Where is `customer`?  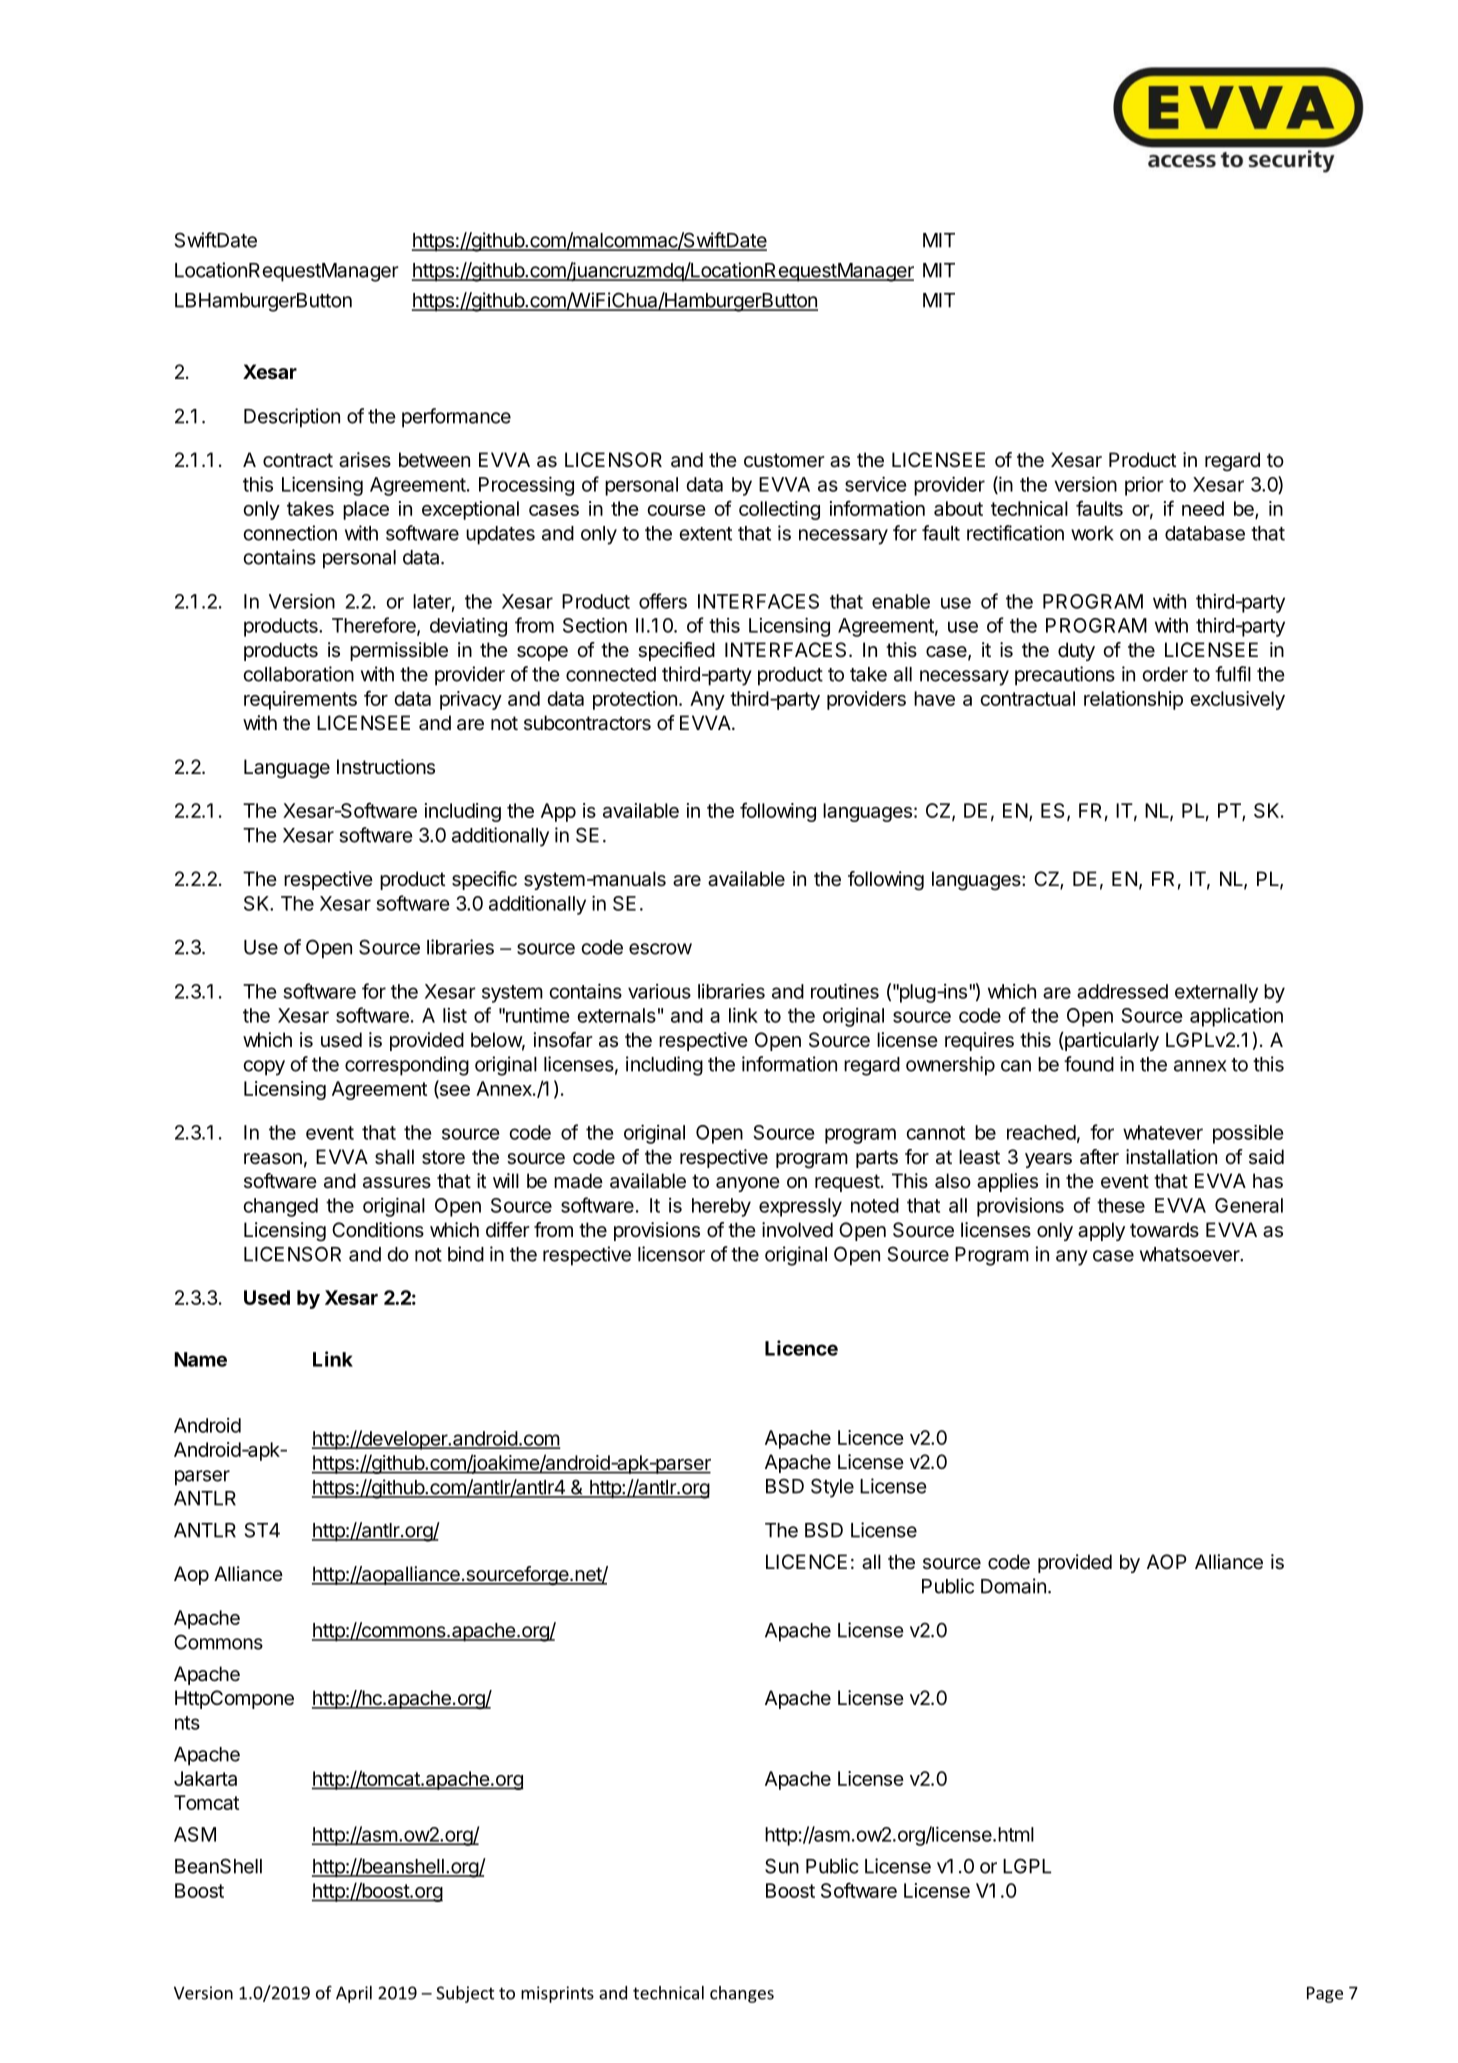 customer is located at coordinates (784, 460).
